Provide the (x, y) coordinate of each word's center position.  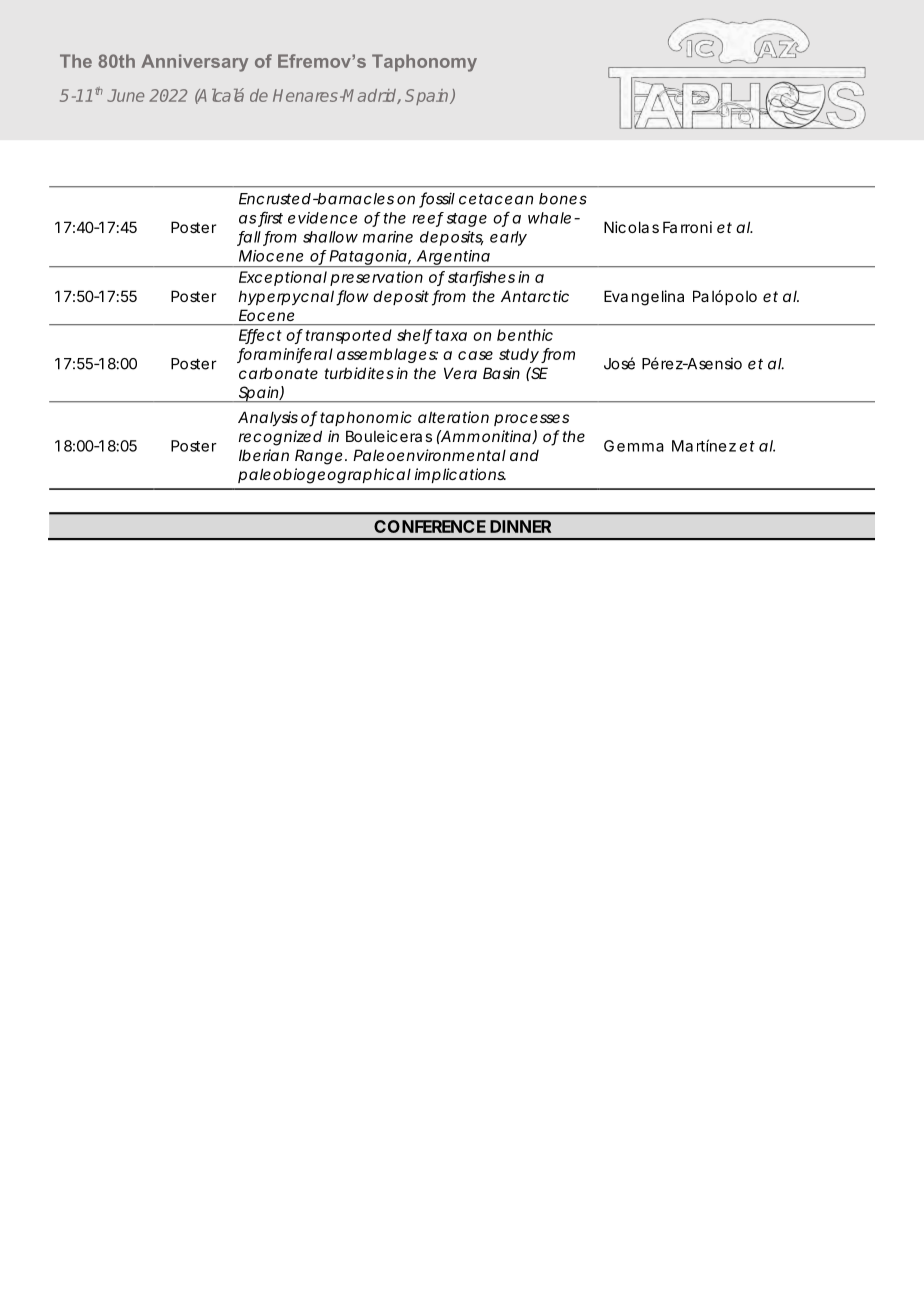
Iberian (264, 455)
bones (563, 199)
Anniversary (194, 63)
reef (428, 219)
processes (531, 420)
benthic (525, 335)
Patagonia (368, 258)
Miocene (271, 256)
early (508, 238)
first (270, 218)
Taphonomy (424, 63)
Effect (260, 336)
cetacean (496, 199)
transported (349, 336)
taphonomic (366, 418)
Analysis (268, 418)
